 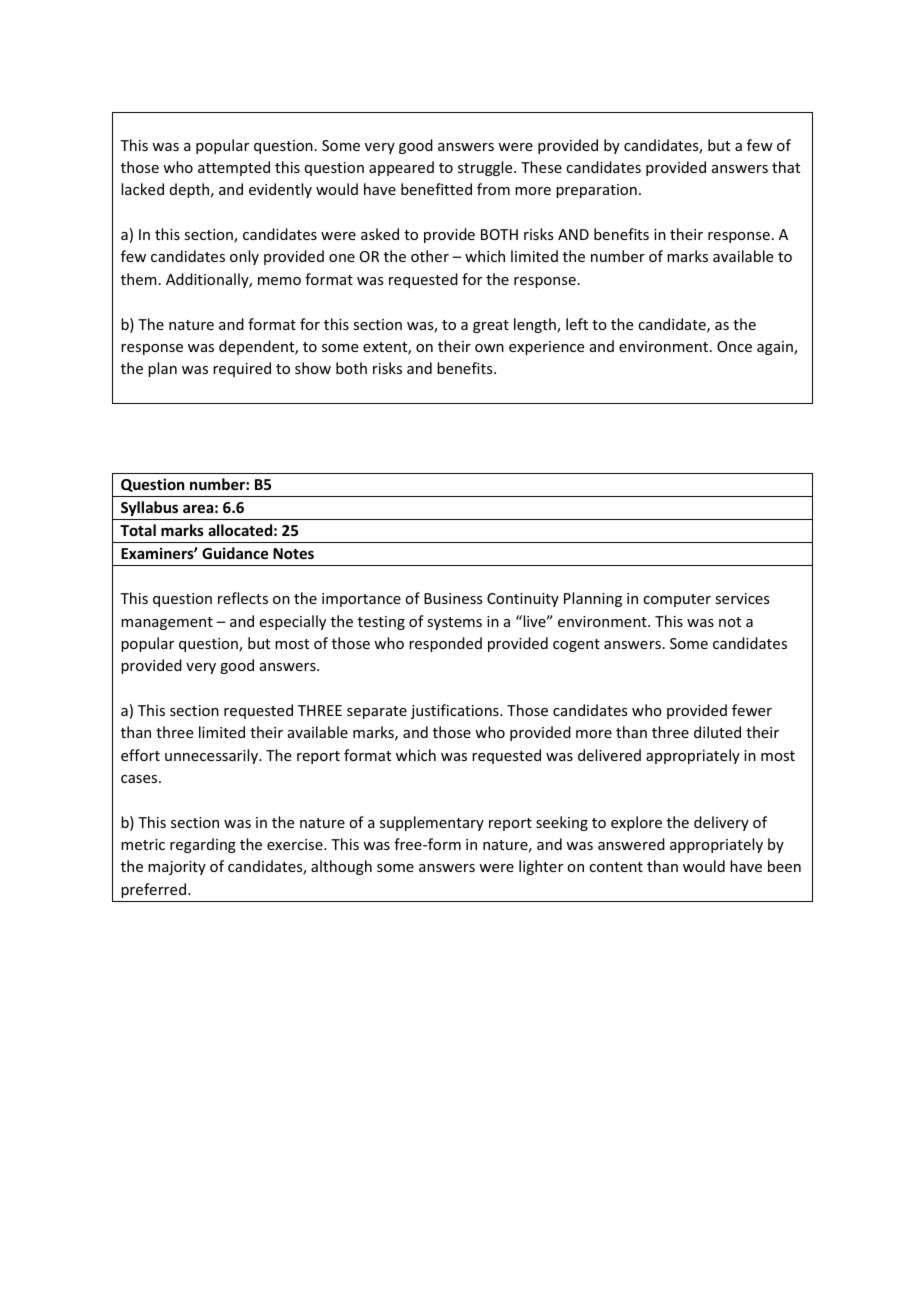 I want to click on majority, so click(x=177, y=868).
